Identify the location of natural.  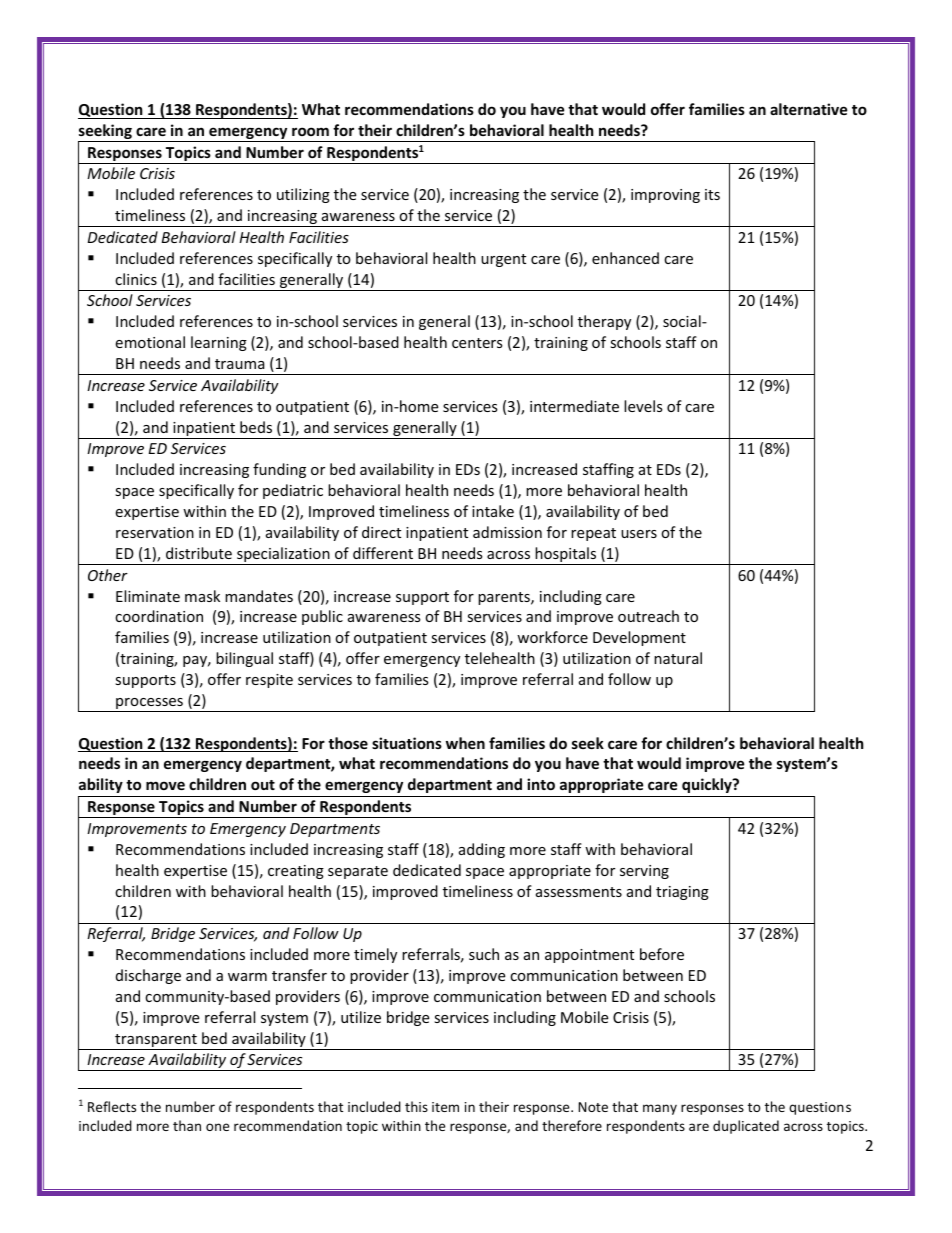
(678, 658).
